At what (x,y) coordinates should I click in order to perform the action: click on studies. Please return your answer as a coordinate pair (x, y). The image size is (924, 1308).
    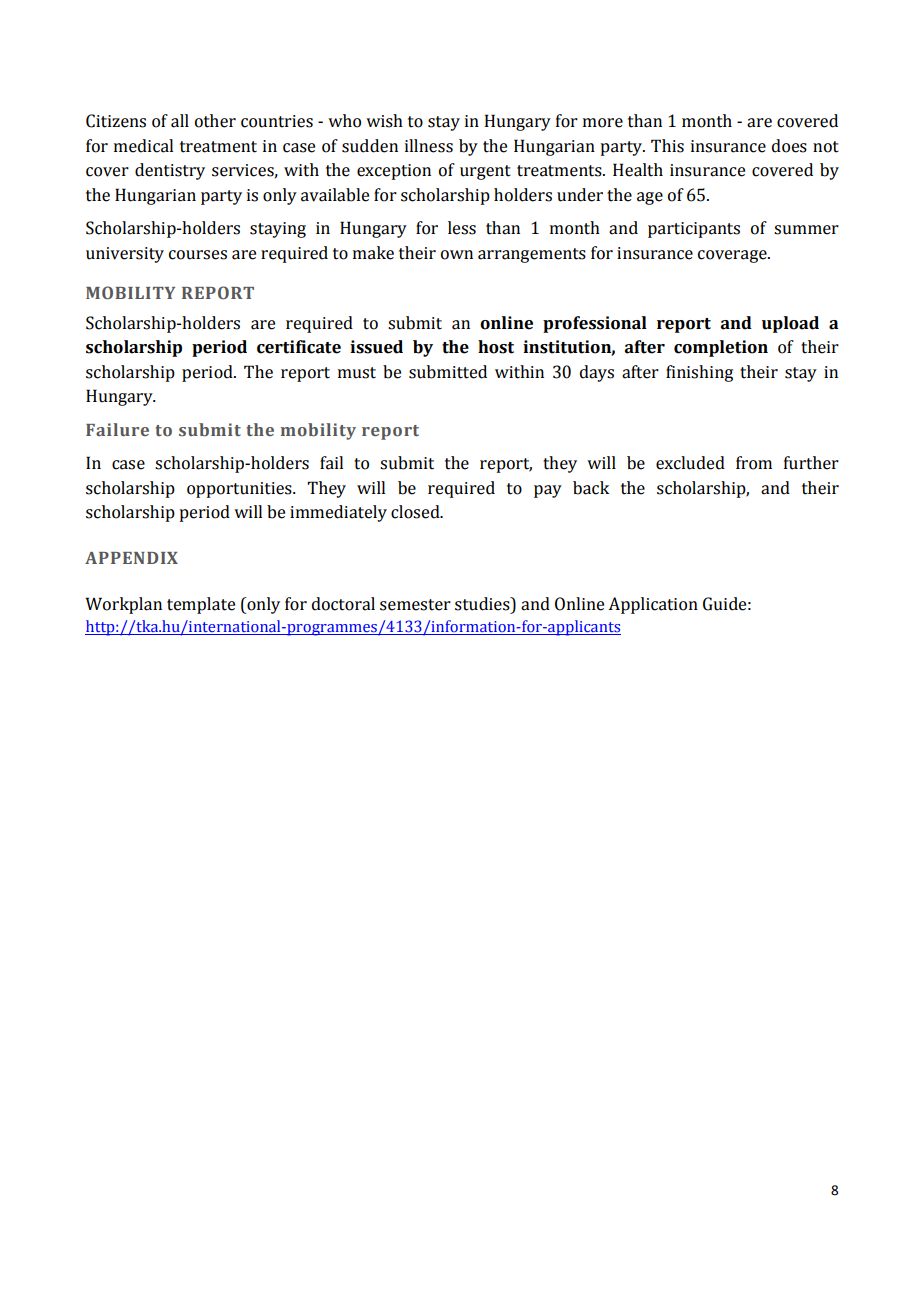
    Looking at the image, I should click on (483, 604).
